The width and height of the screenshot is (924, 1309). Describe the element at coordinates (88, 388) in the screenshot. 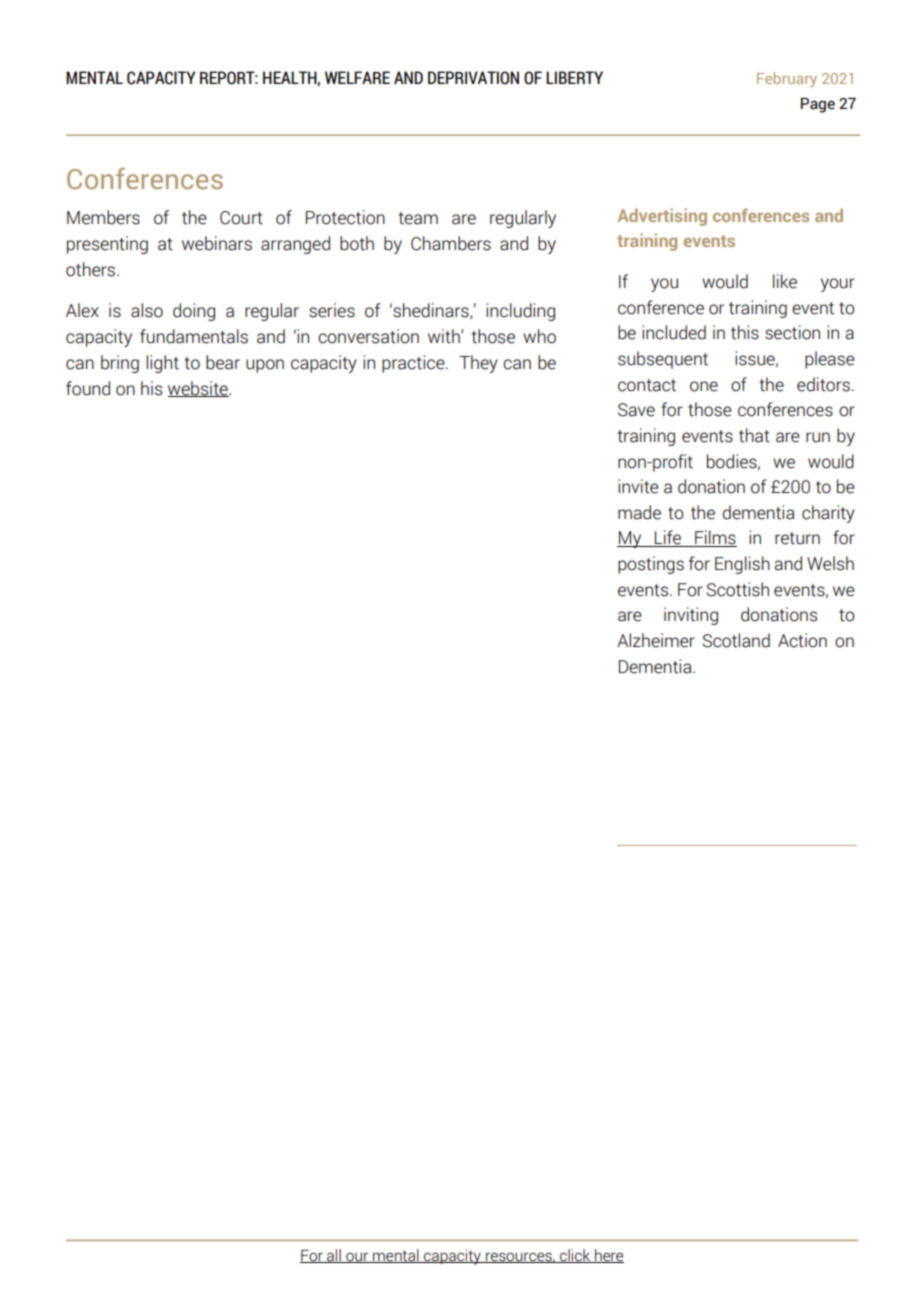

I see `found` at that location.
